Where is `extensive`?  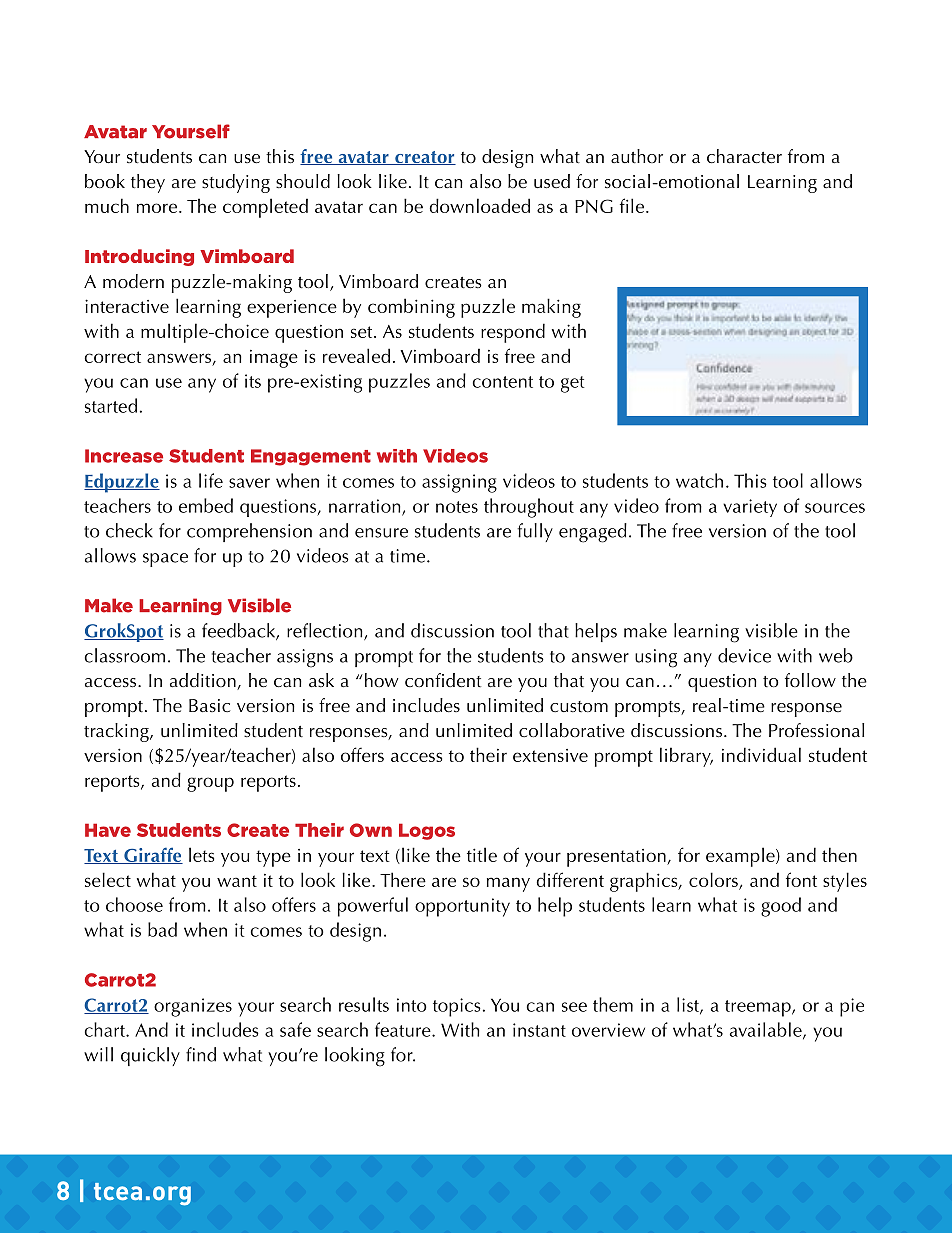
extensive is located at coordinates (550, 755).
